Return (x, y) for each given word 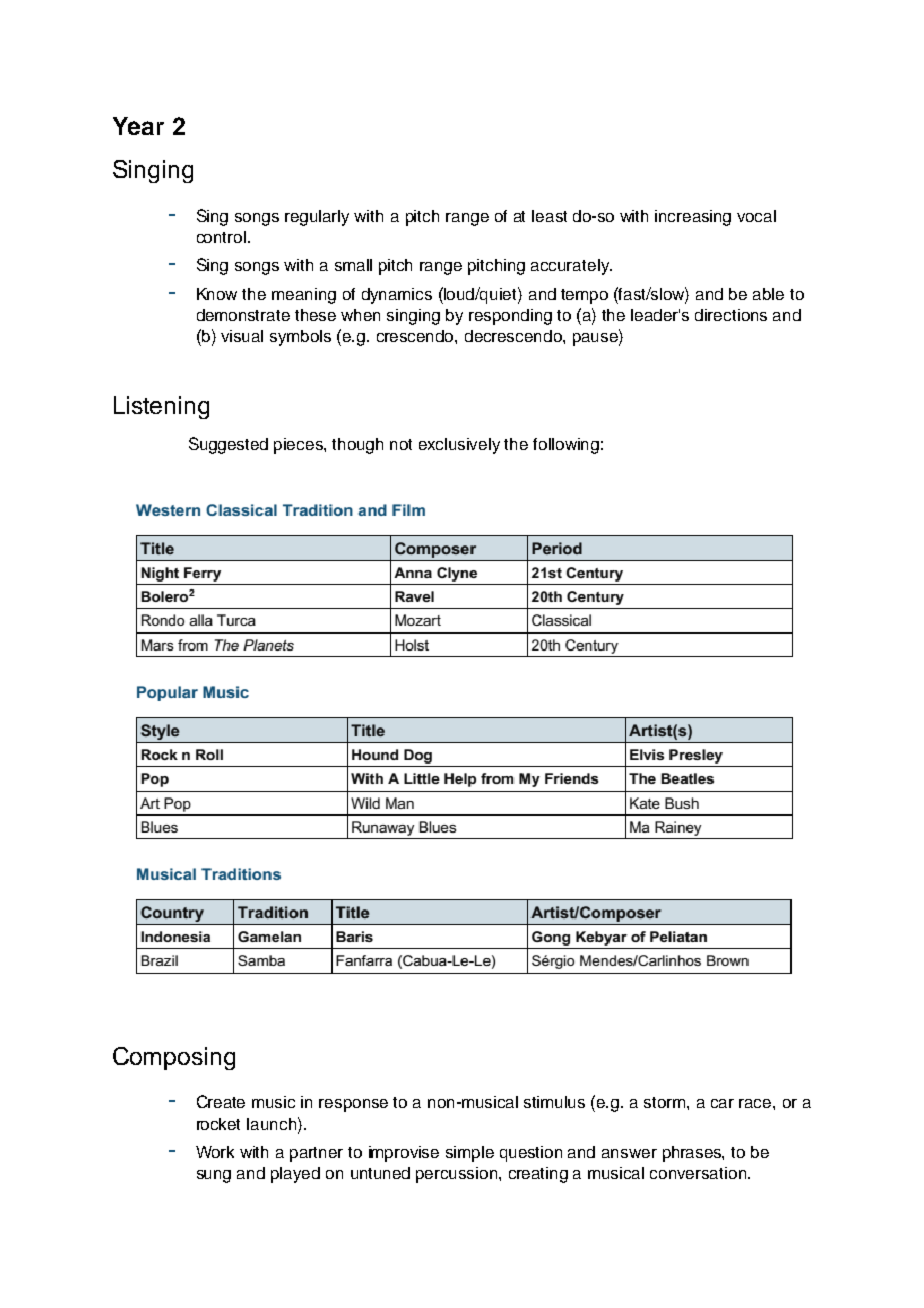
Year (138, 126)
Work (215, 1152)
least (549, 216)
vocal (756, 216)
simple (470, 1154)
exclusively (459, 446)
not (401, 444)
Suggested (228, 445)
